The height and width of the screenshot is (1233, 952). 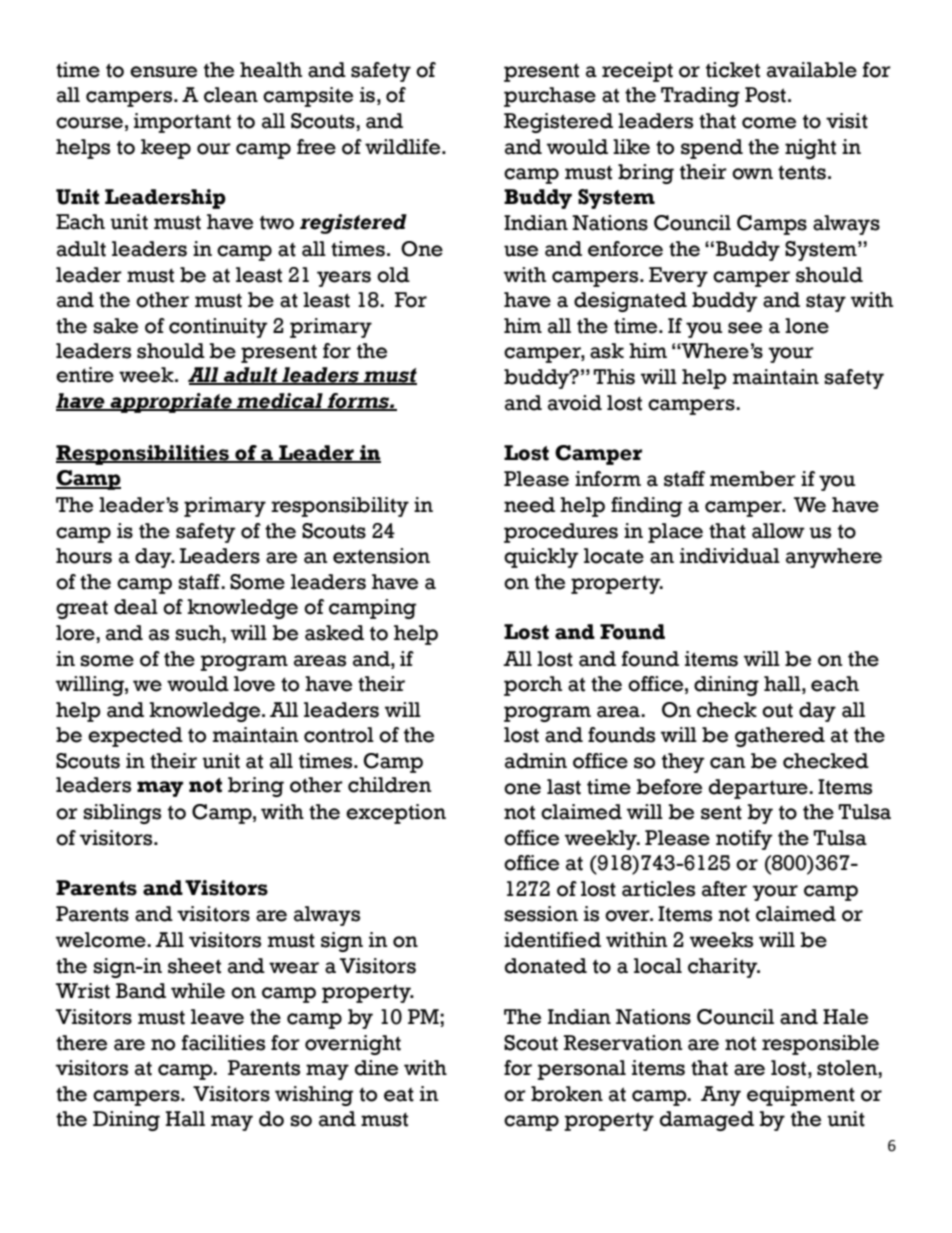 I want to click on individual, so click(x=730, y=556).
